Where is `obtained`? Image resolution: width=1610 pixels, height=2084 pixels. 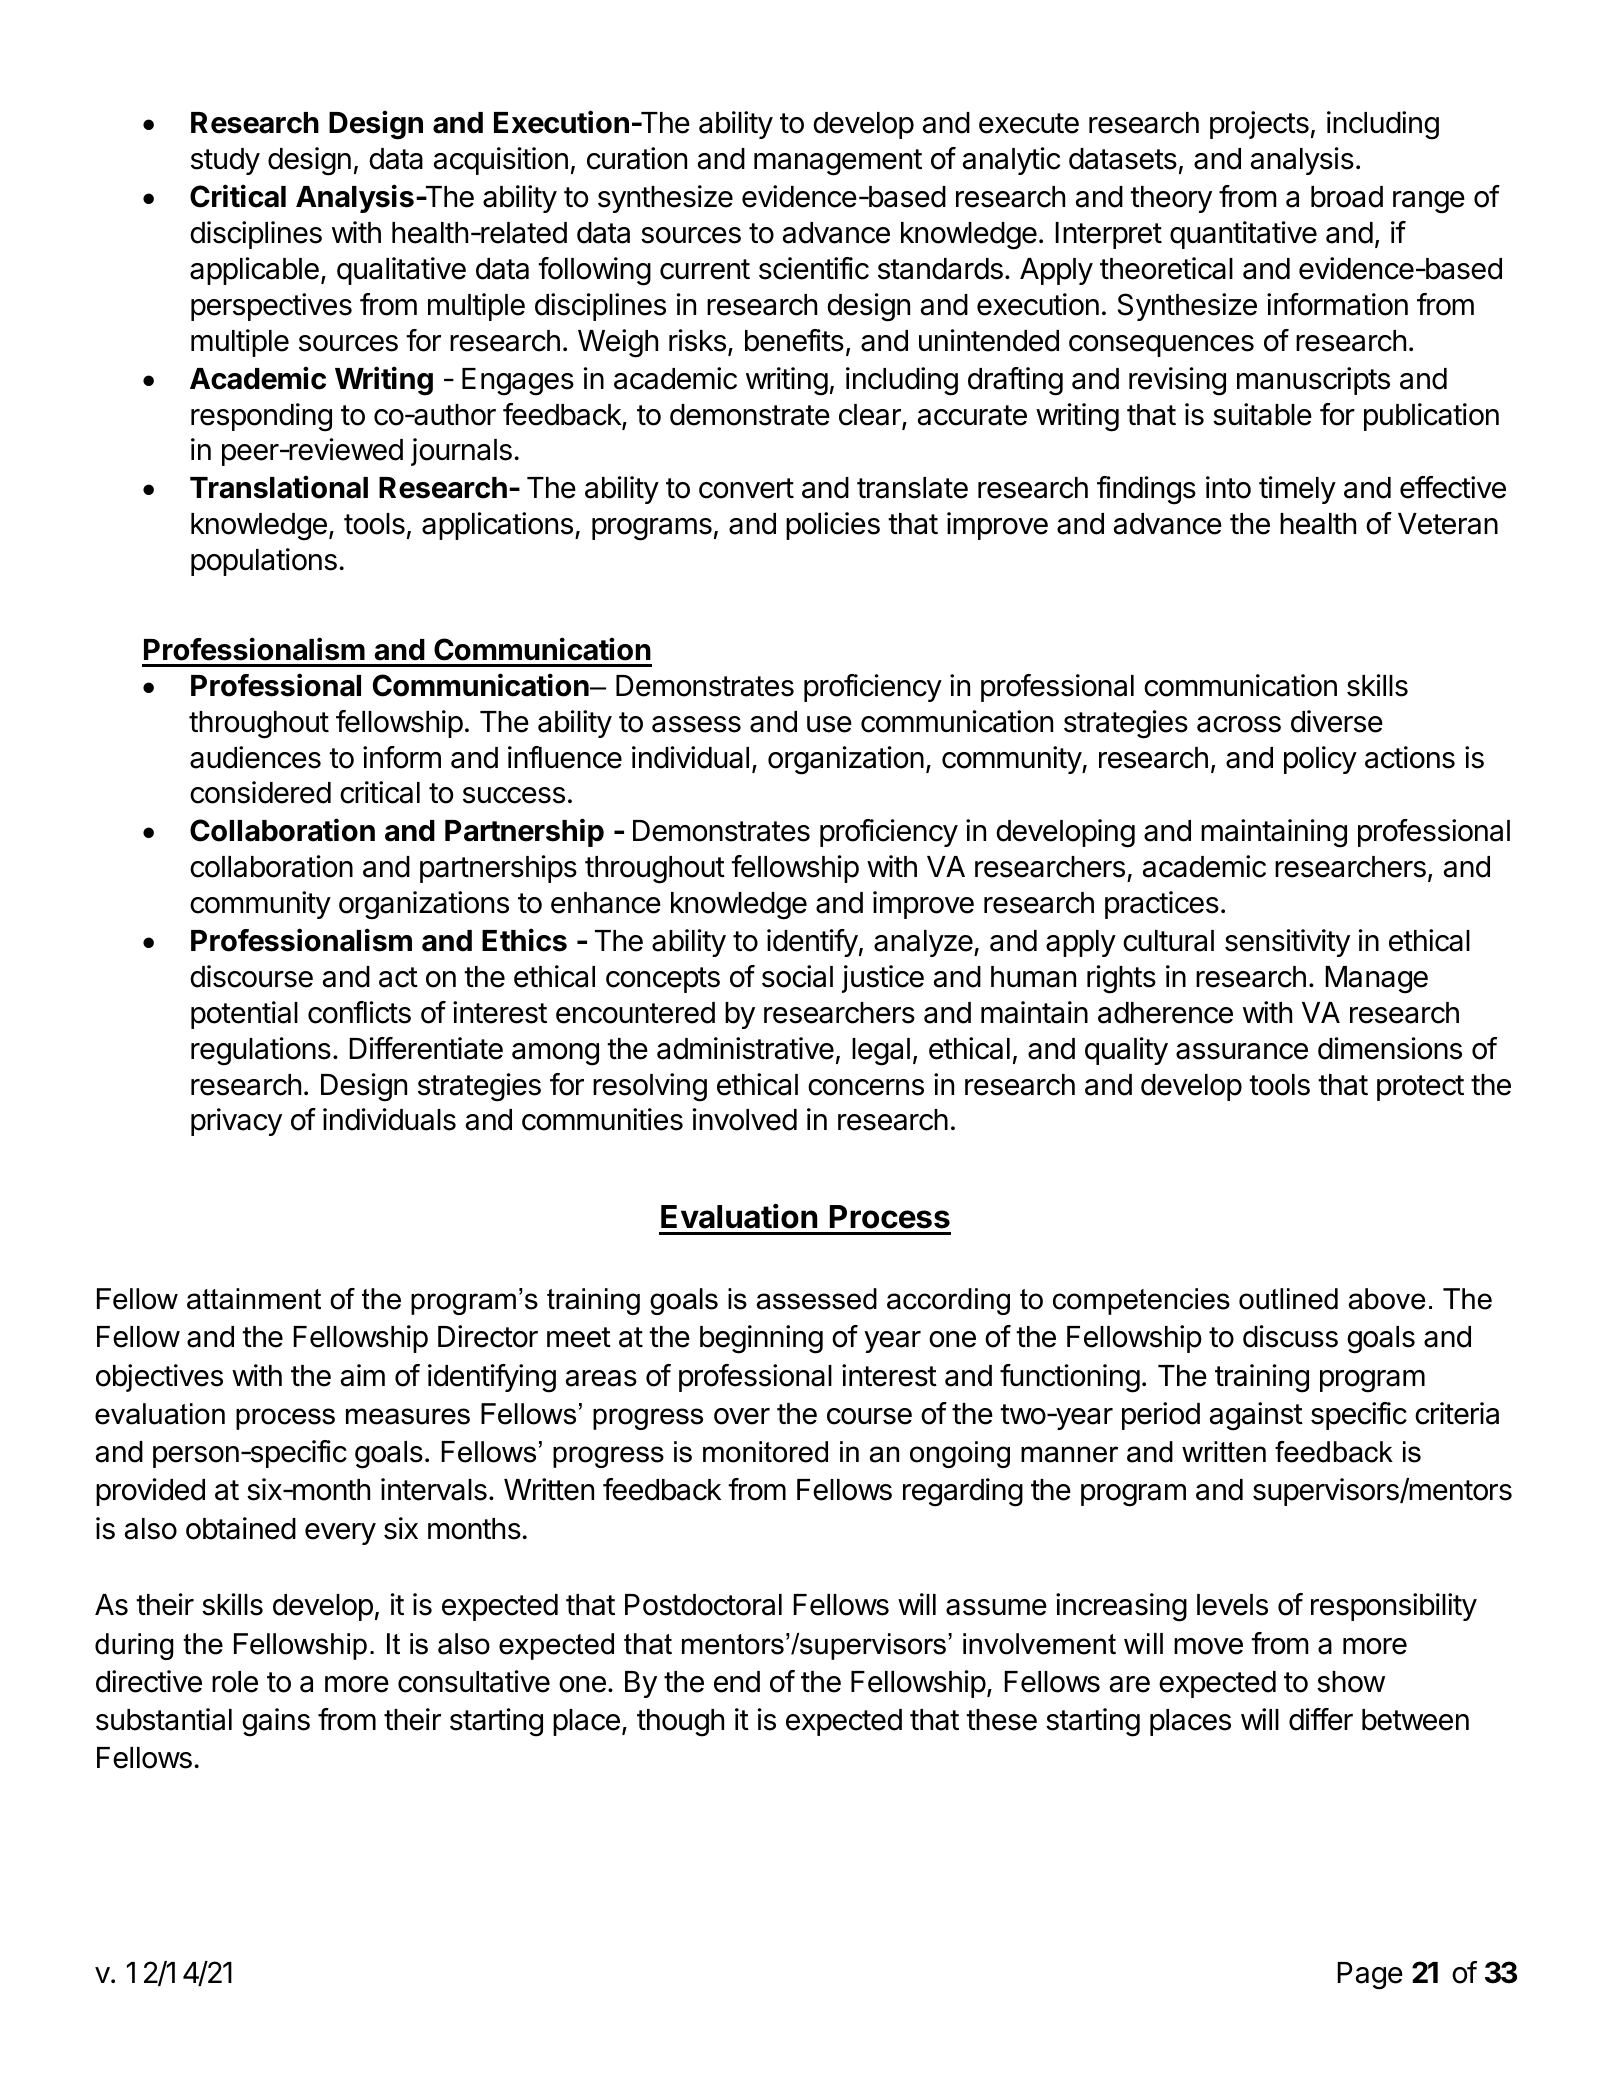
obtained is located at coordinates (241, 1528).
